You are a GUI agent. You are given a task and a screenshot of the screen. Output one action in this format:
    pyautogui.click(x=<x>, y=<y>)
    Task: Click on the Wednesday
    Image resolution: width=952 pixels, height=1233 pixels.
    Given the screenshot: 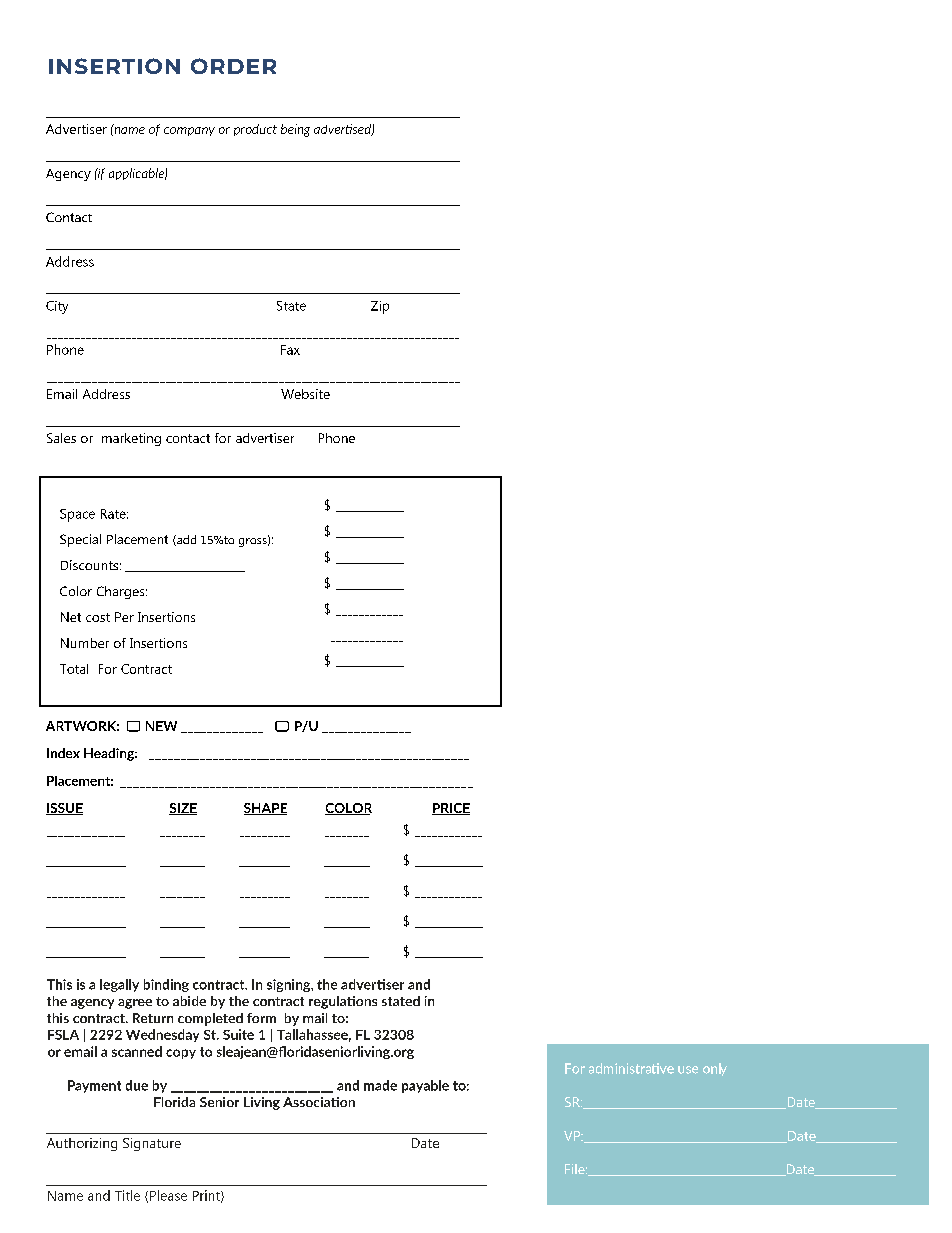 What is the action you would take?
    pyautogui.click(x=162, y=1035)
